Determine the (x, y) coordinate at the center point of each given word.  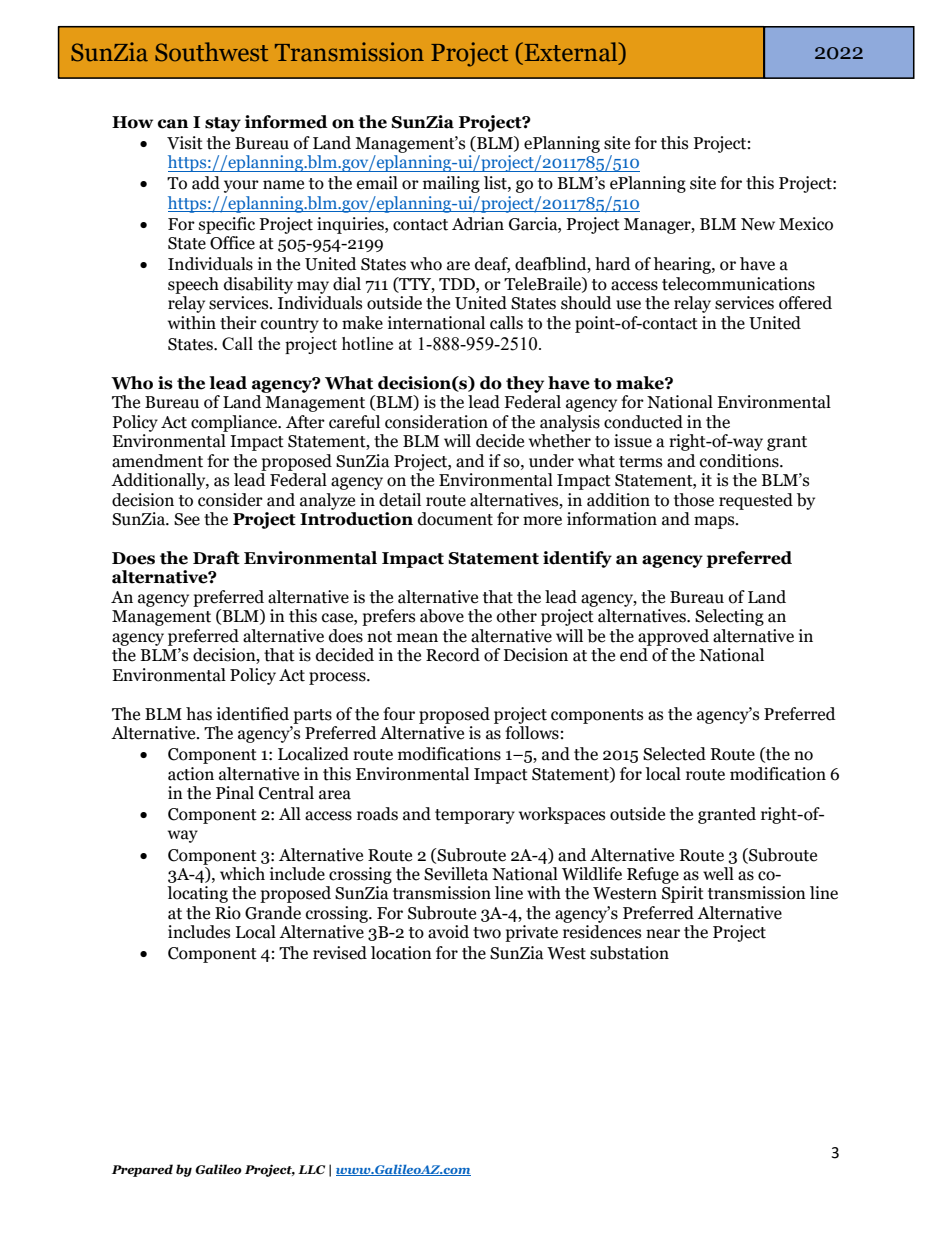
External (572, 53)
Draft (216, 558)
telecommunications (738, 284)
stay (223, 124)
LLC (311, 1169)
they (525, 384)
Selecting (729, 617)
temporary (475, 816)
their (238, 323)
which (242, 874)
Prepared (142, 1170)
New (758, 224)
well (718, 874)
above (442, 616)
